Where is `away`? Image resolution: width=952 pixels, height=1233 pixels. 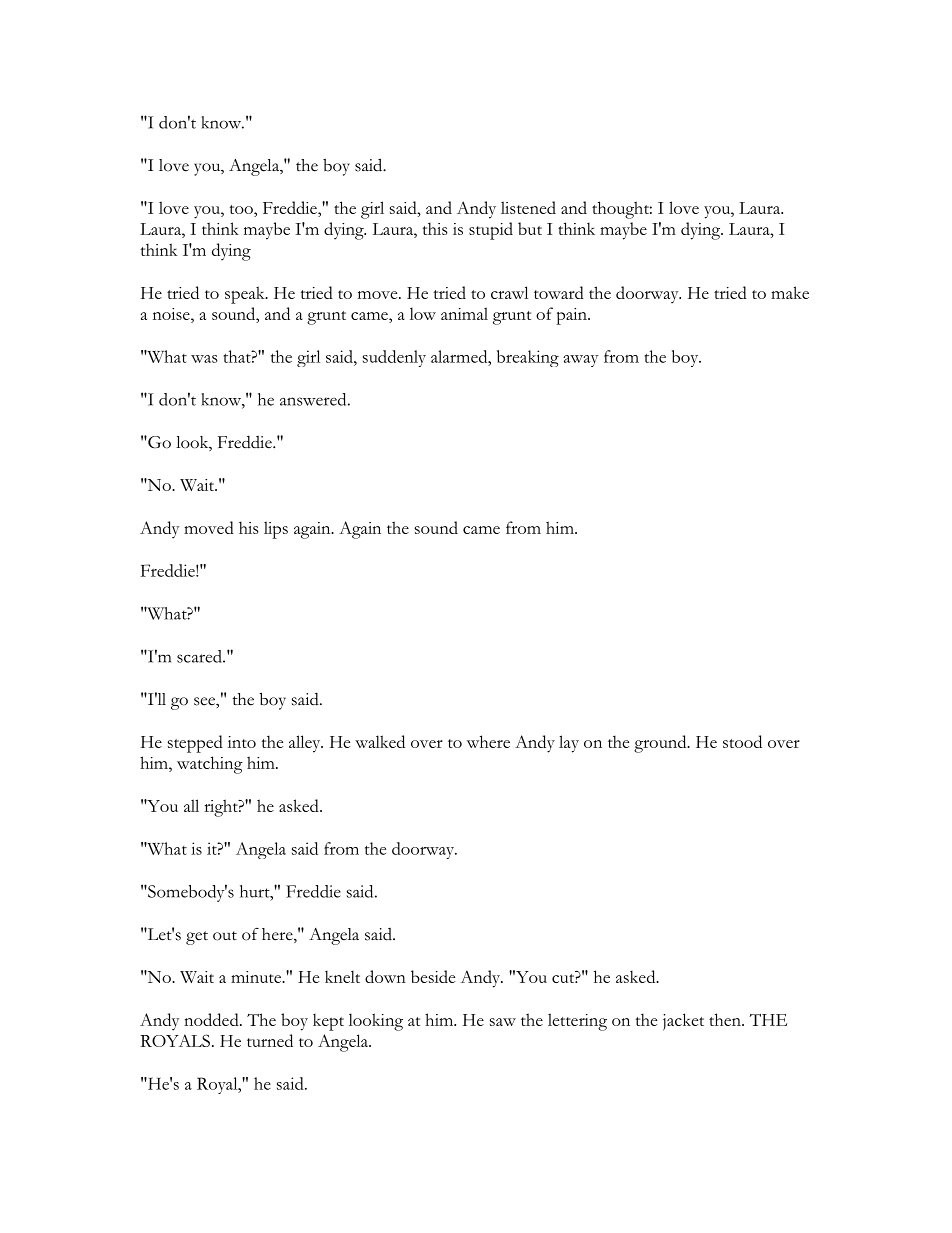
away is located at coordinates (580, 361).
